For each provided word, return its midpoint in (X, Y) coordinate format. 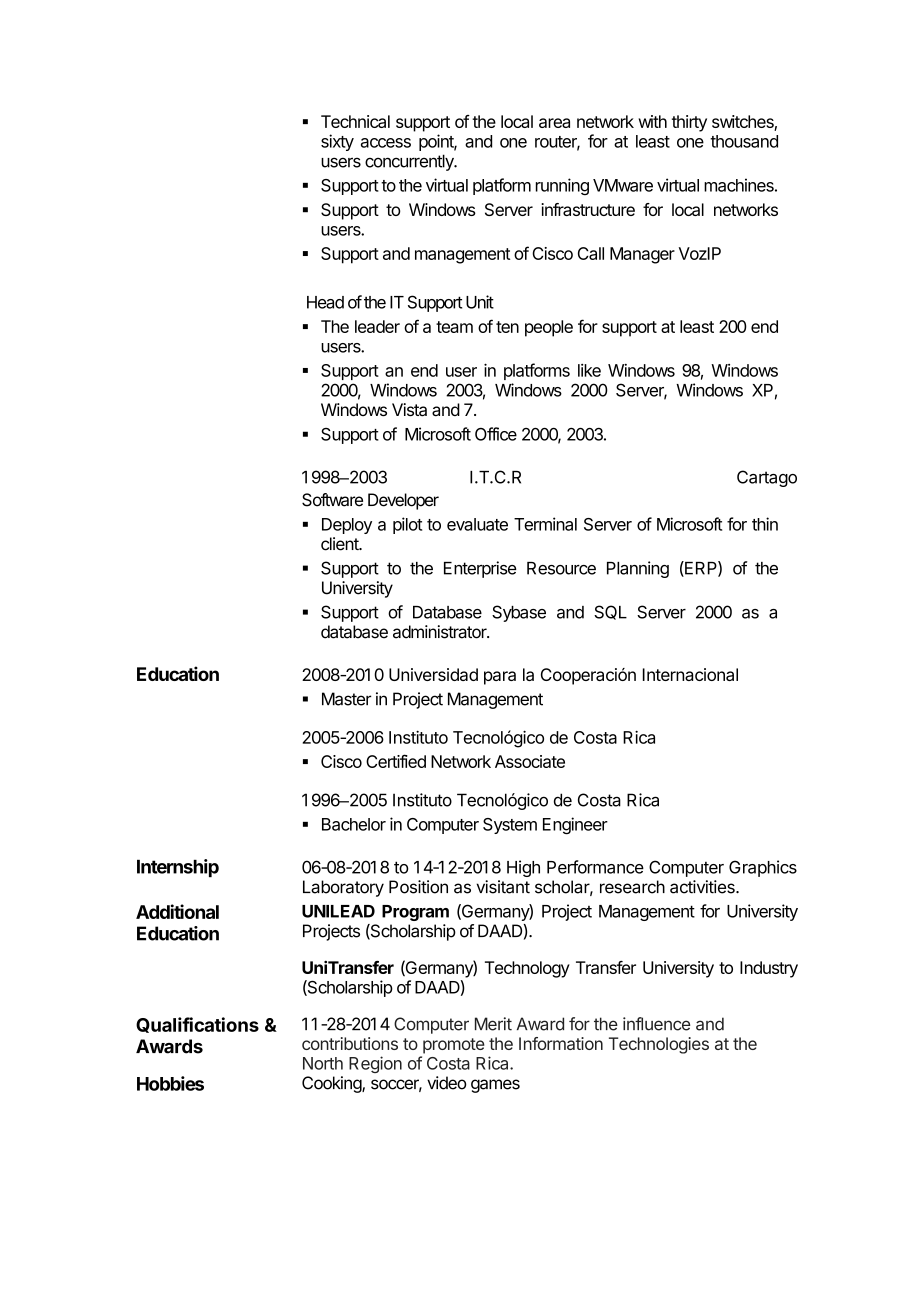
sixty (337, 142)
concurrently (410, 162)
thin (765, 524)
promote (454, 1046)
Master (347, 699)
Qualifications (197, 1025)
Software (332, 500)
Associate (530, 761)
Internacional (690, 674)
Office (496, 434)
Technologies (659, 1045)
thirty (689, 123)
